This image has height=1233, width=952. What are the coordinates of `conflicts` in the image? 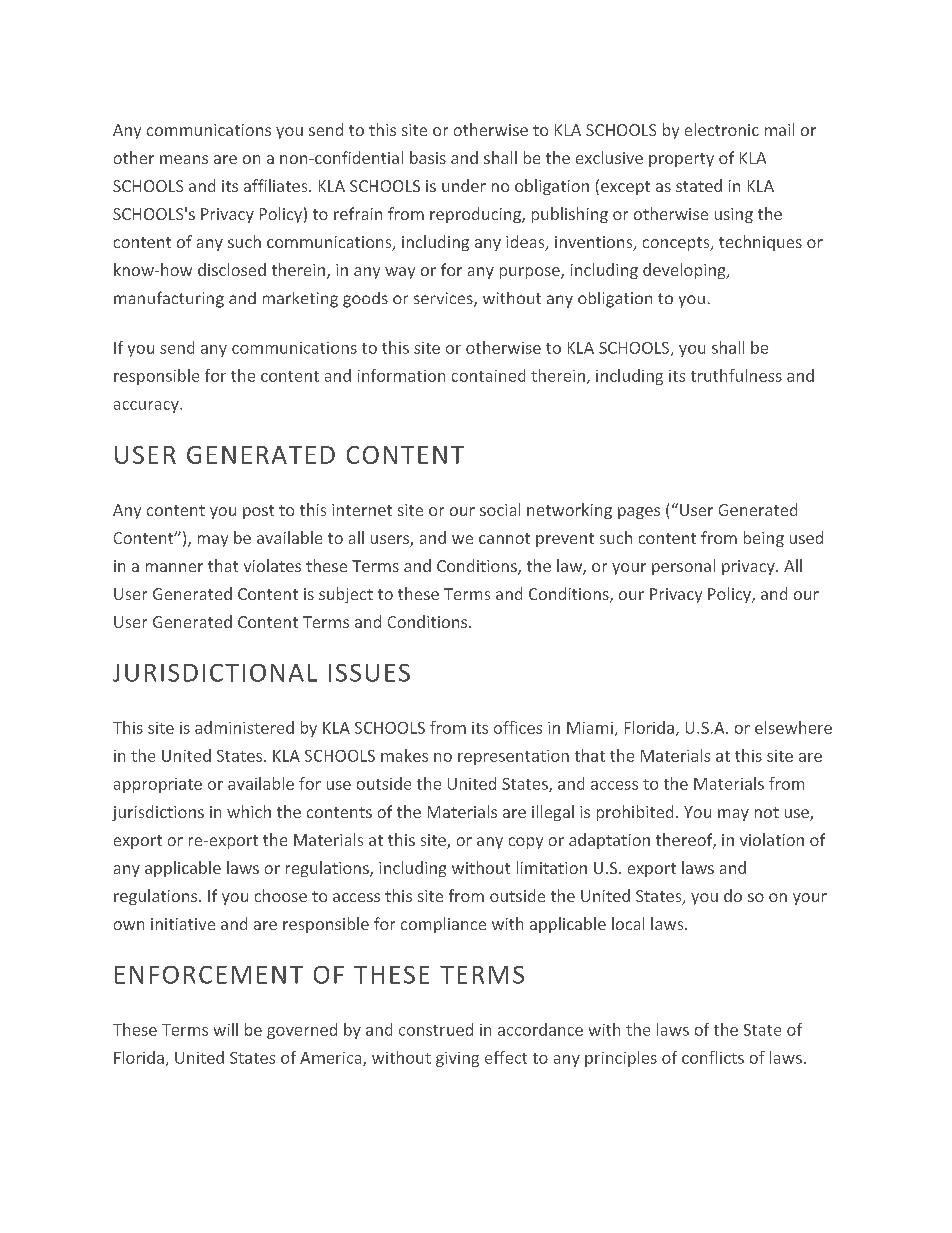 It's located at (713, 1057).
